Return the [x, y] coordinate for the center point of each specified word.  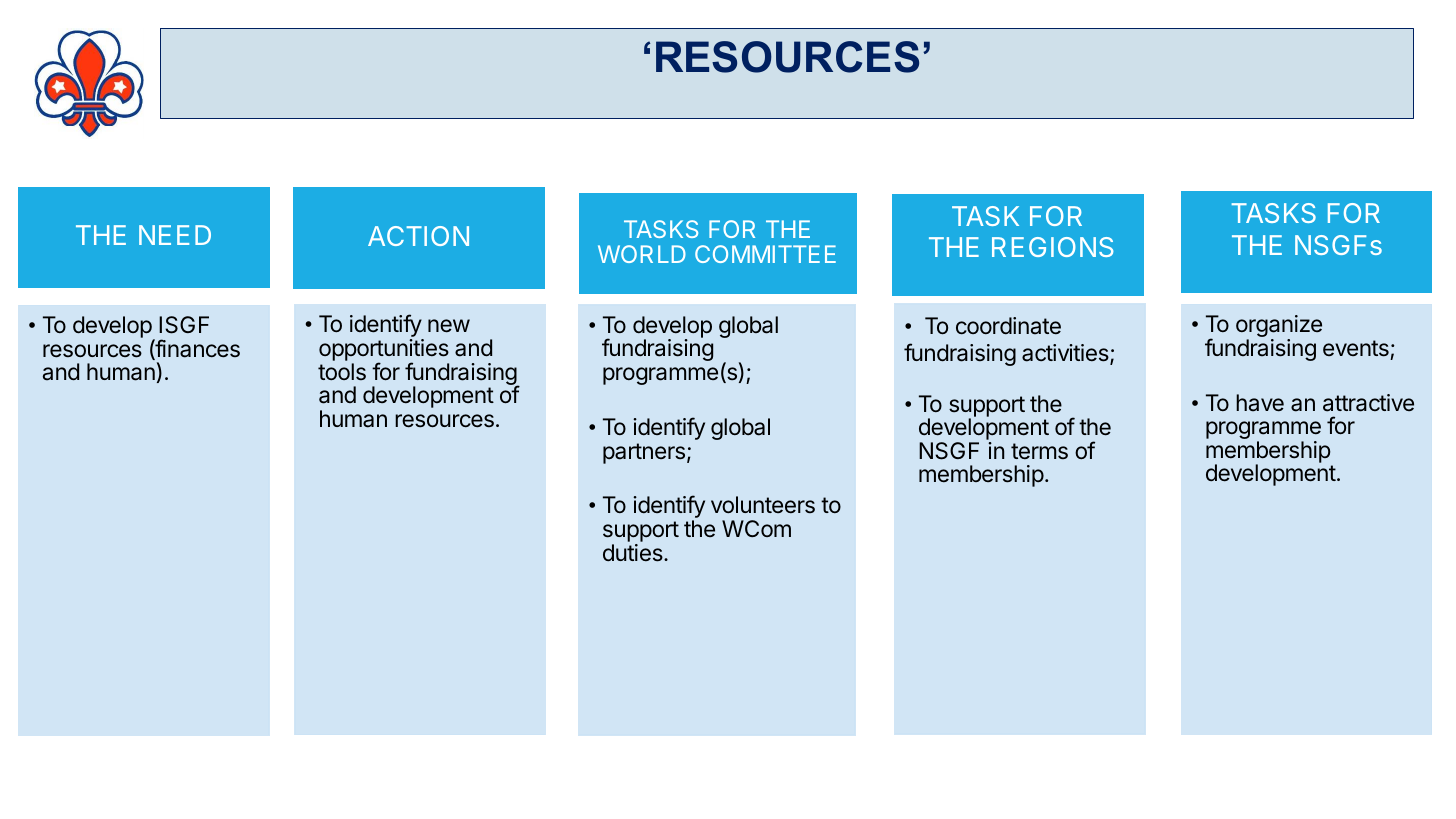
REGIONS [1053, 247]
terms [1039, 451]
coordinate [1008, 326]
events [1356, 348]
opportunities [384, 351]
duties [634, 553]
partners [644, 453]
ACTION [418, 236]
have [1260, 403]
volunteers [763, 504]
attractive [1368, 403]
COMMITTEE [765, 254]
